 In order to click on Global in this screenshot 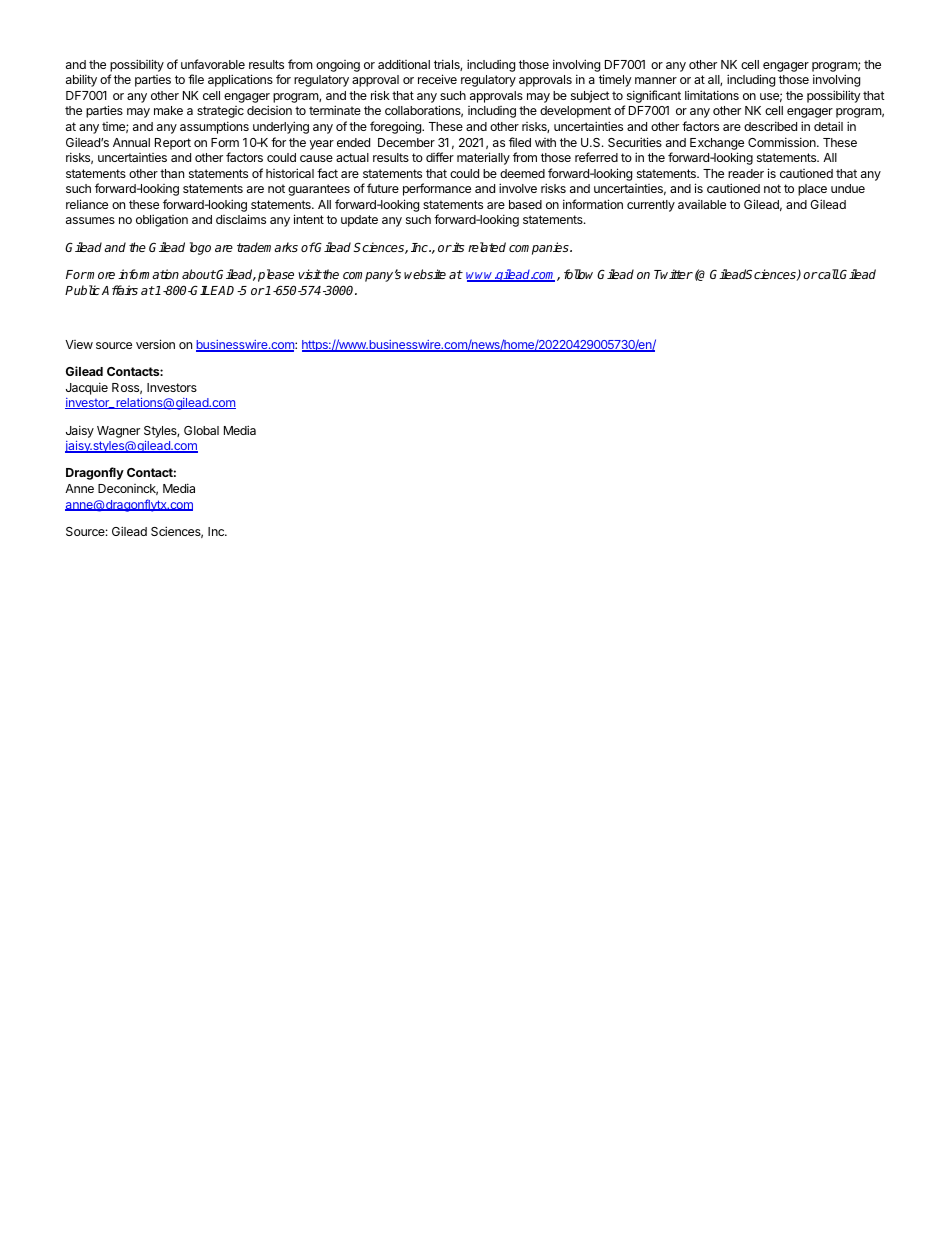, I will do `click(201, 430)`.
